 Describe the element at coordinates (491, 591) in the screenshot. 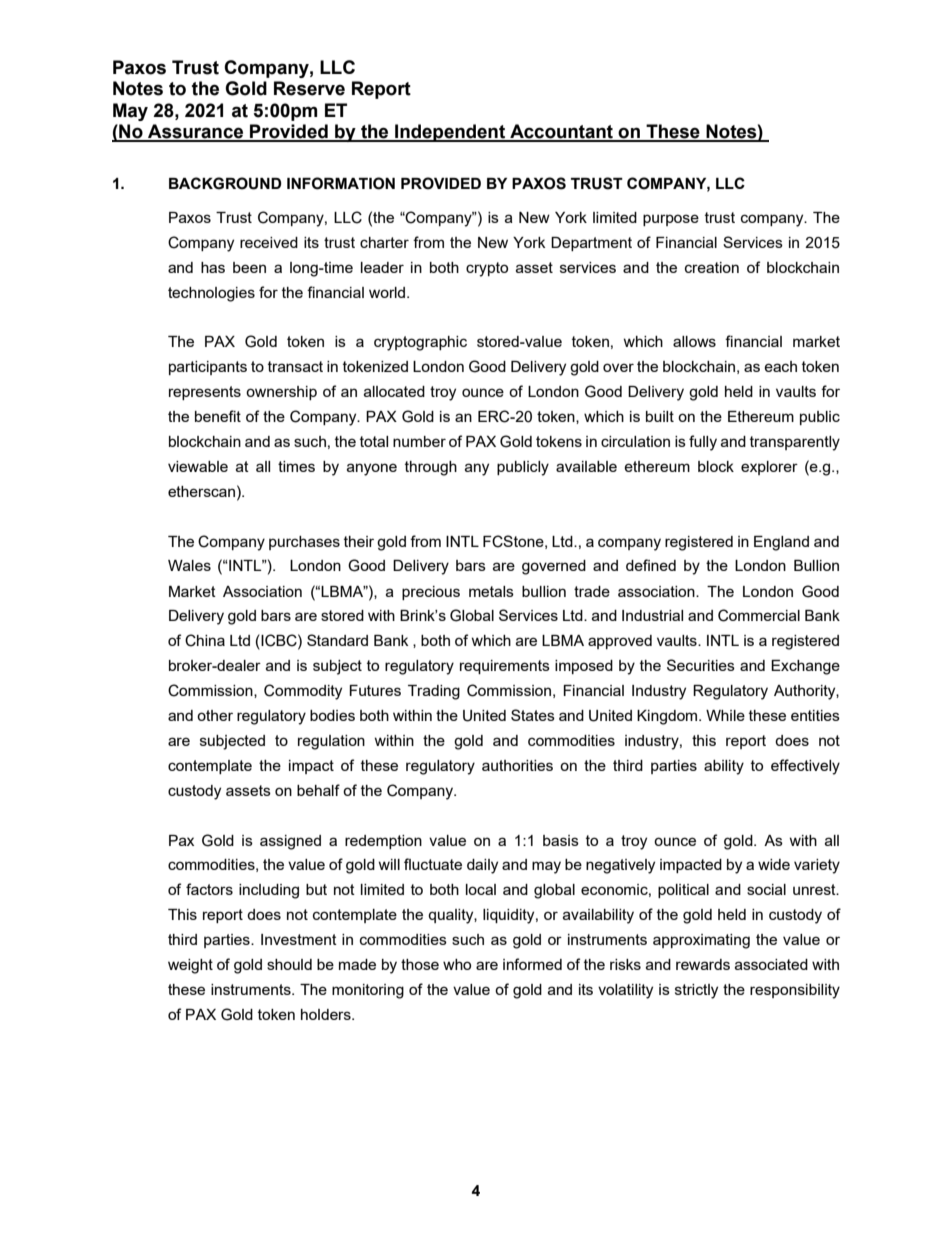

I see `metals` at that location.
